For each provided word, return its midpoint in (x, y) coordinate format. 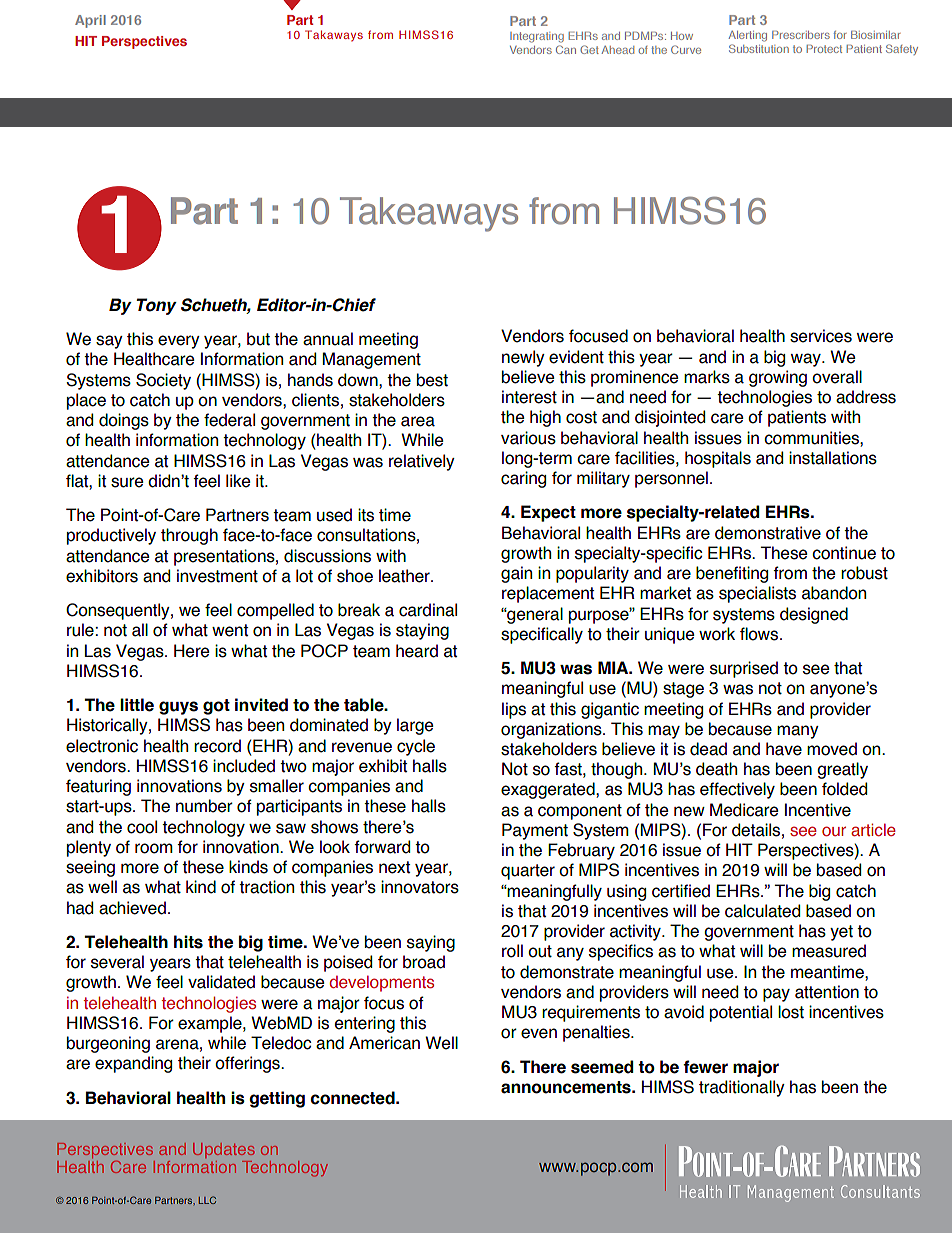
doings (124, 421)
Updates (224, 1150)
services (821, 336)
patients (797, 418)
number (204, 806)
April (90, 21)
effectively (737, 790)
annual (328, 339)
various (528, 438)
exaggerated (549, 790)
